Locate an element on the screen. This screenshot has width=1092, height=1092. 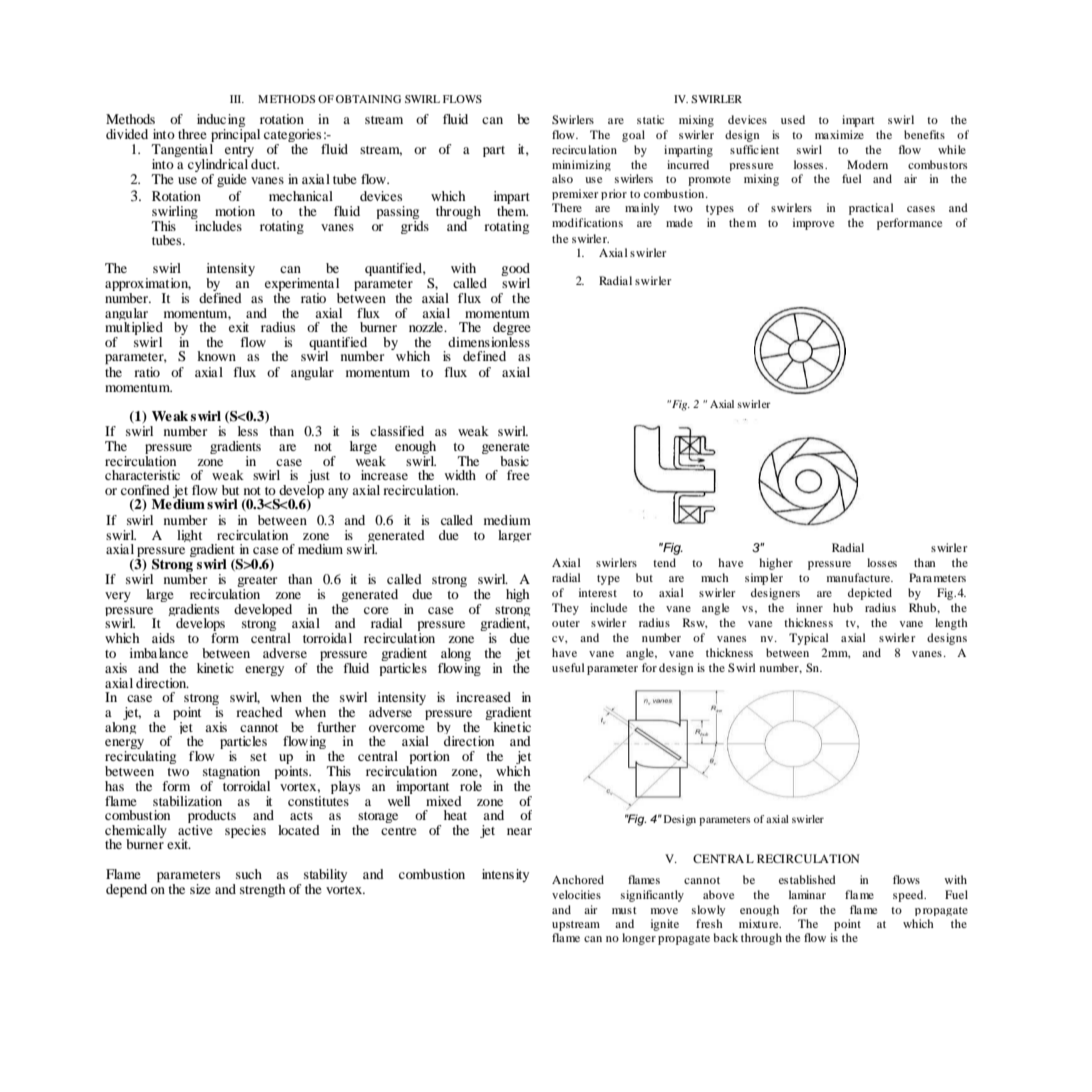
laminar is located at coordinates (807, 894).
